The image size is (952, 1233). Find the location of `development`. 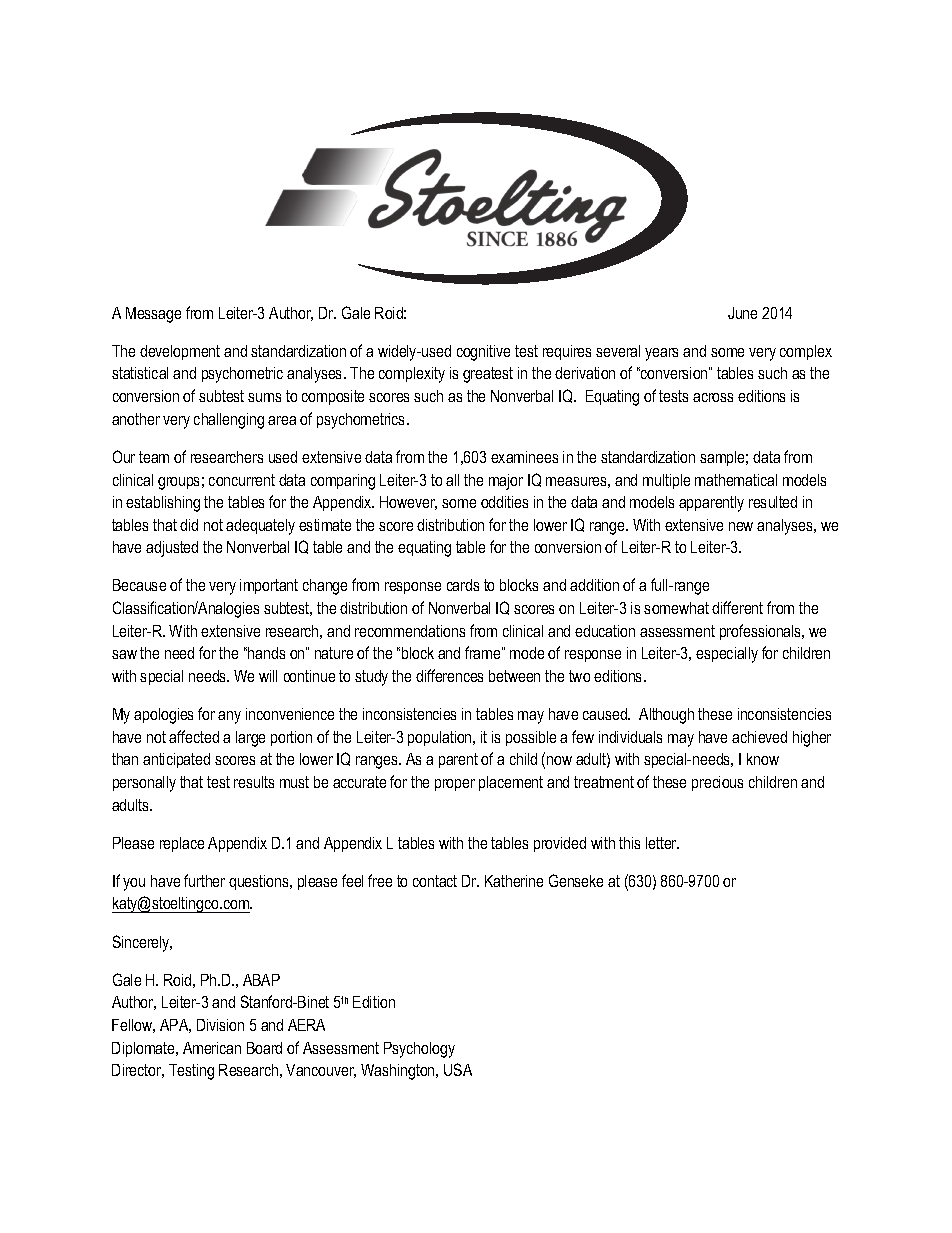

development is located at coordinates (180, 352).
